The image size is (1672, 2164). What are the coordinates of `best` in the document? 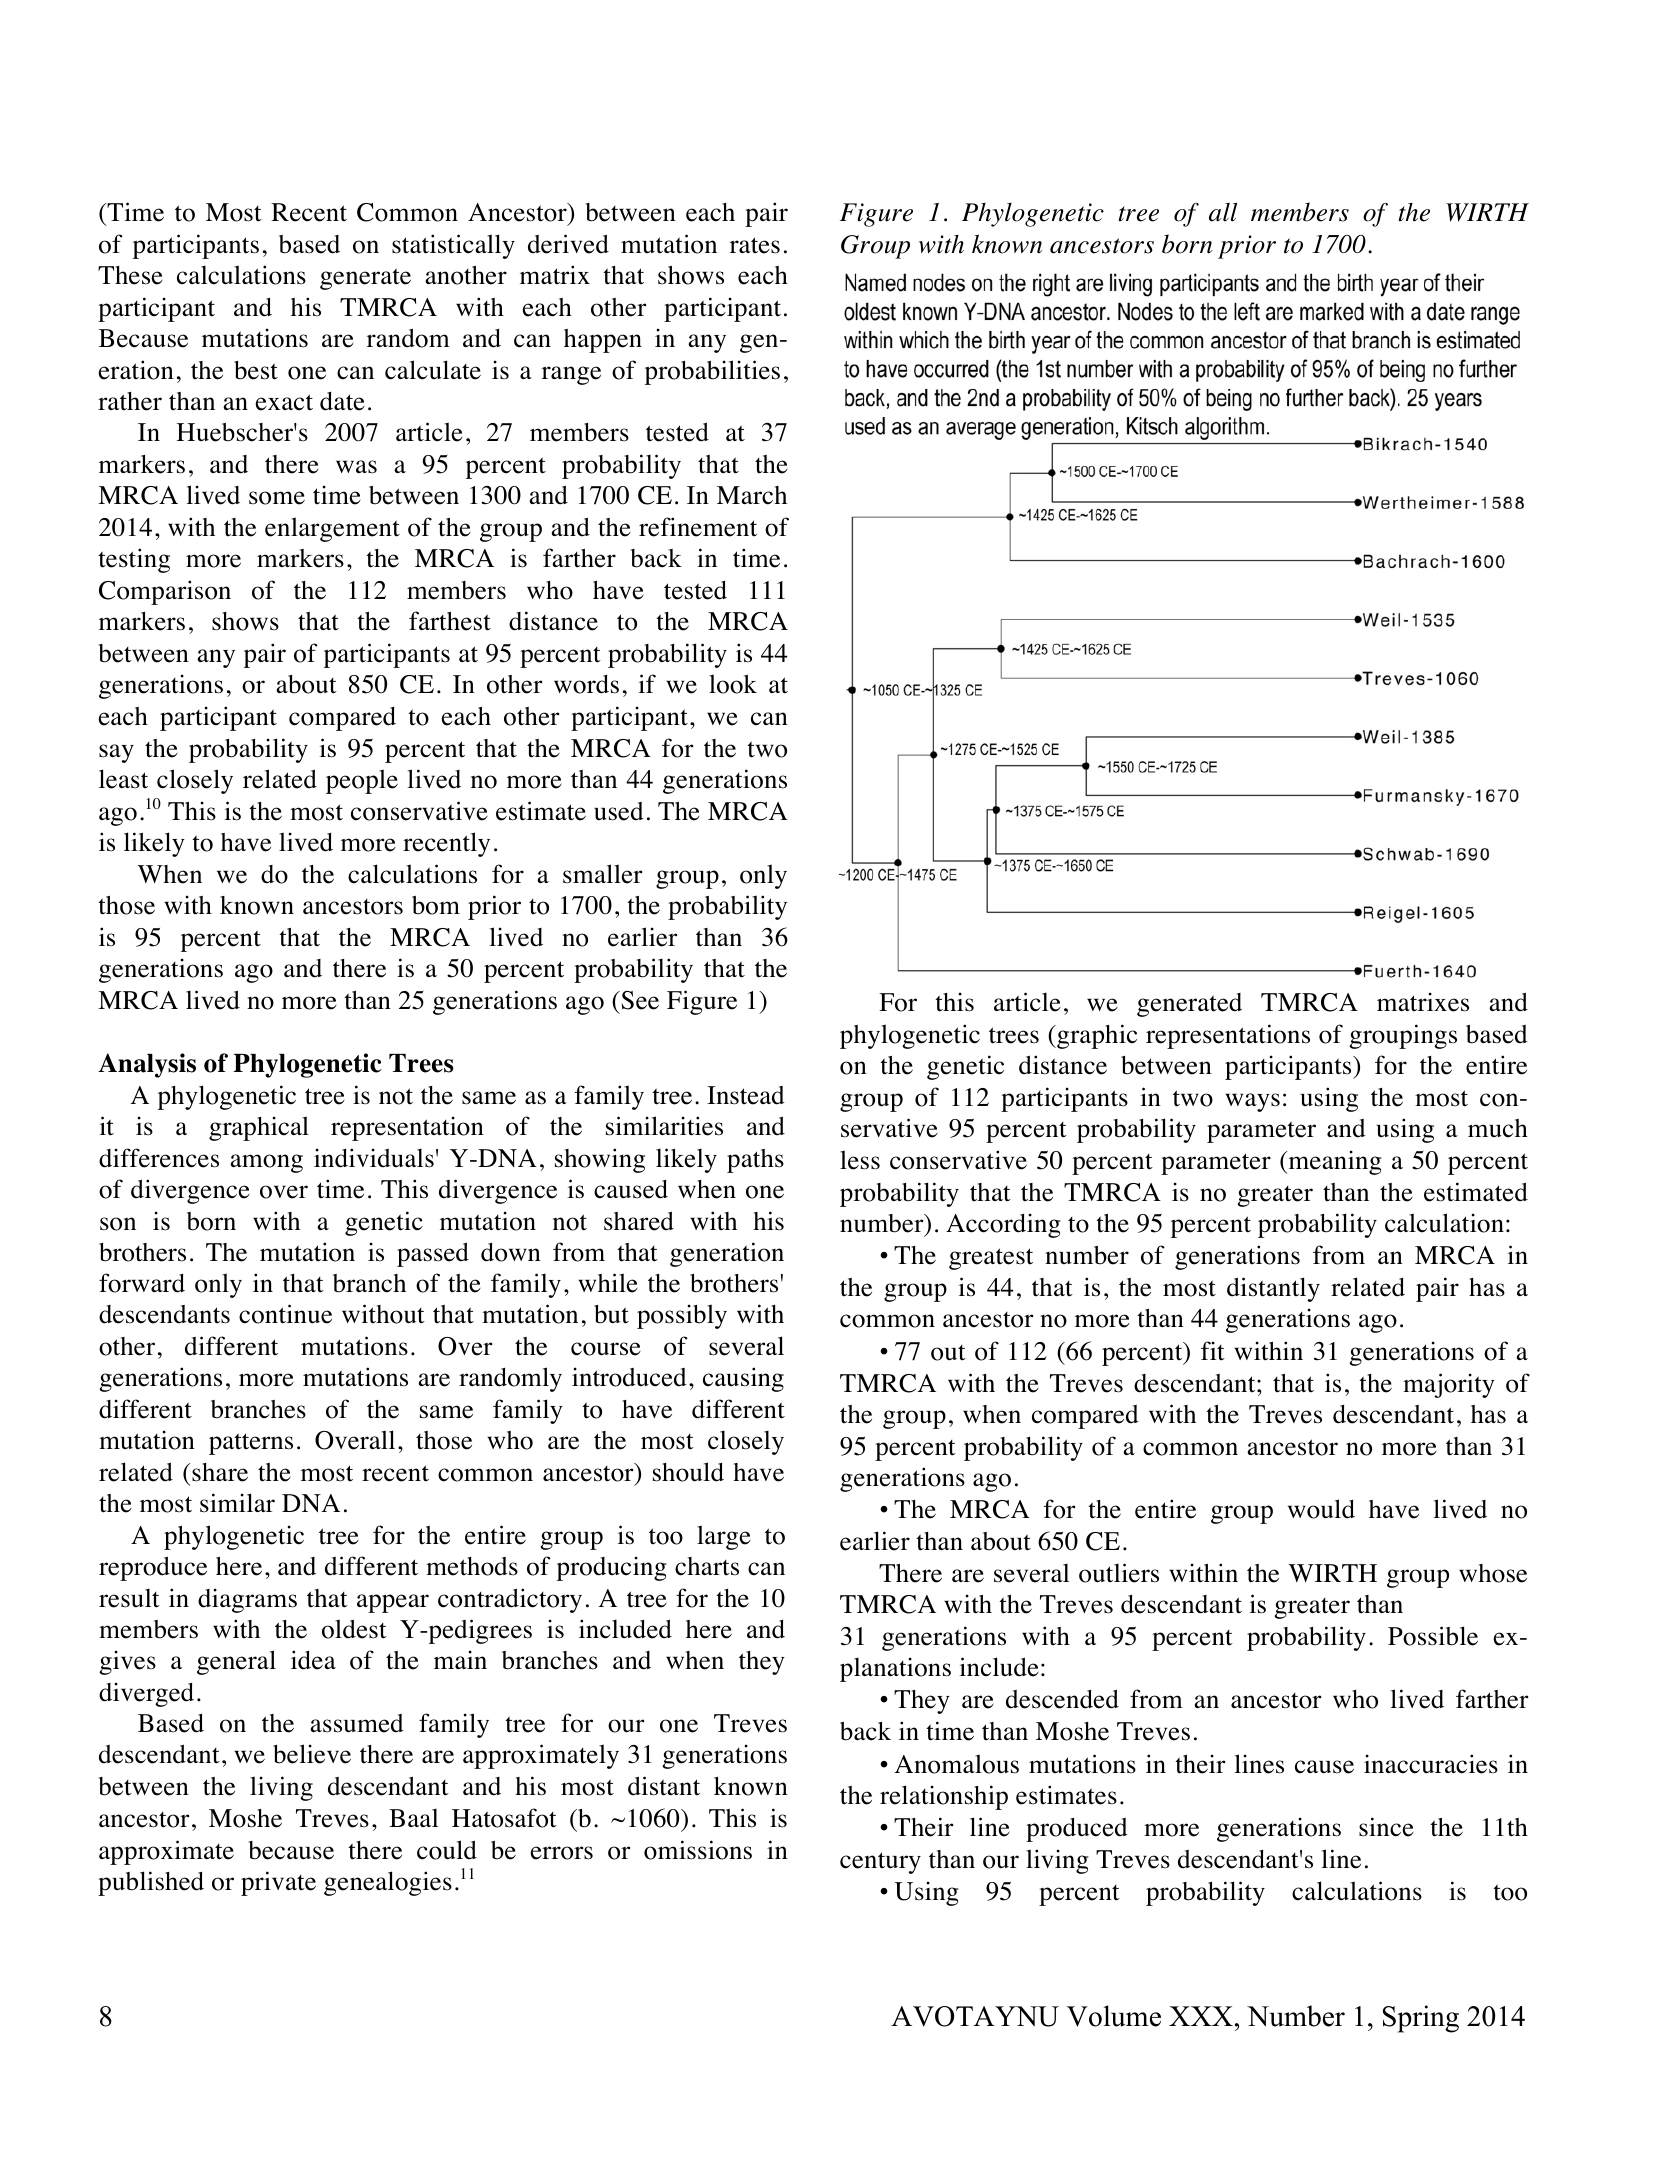 It's located at (256, 370).
